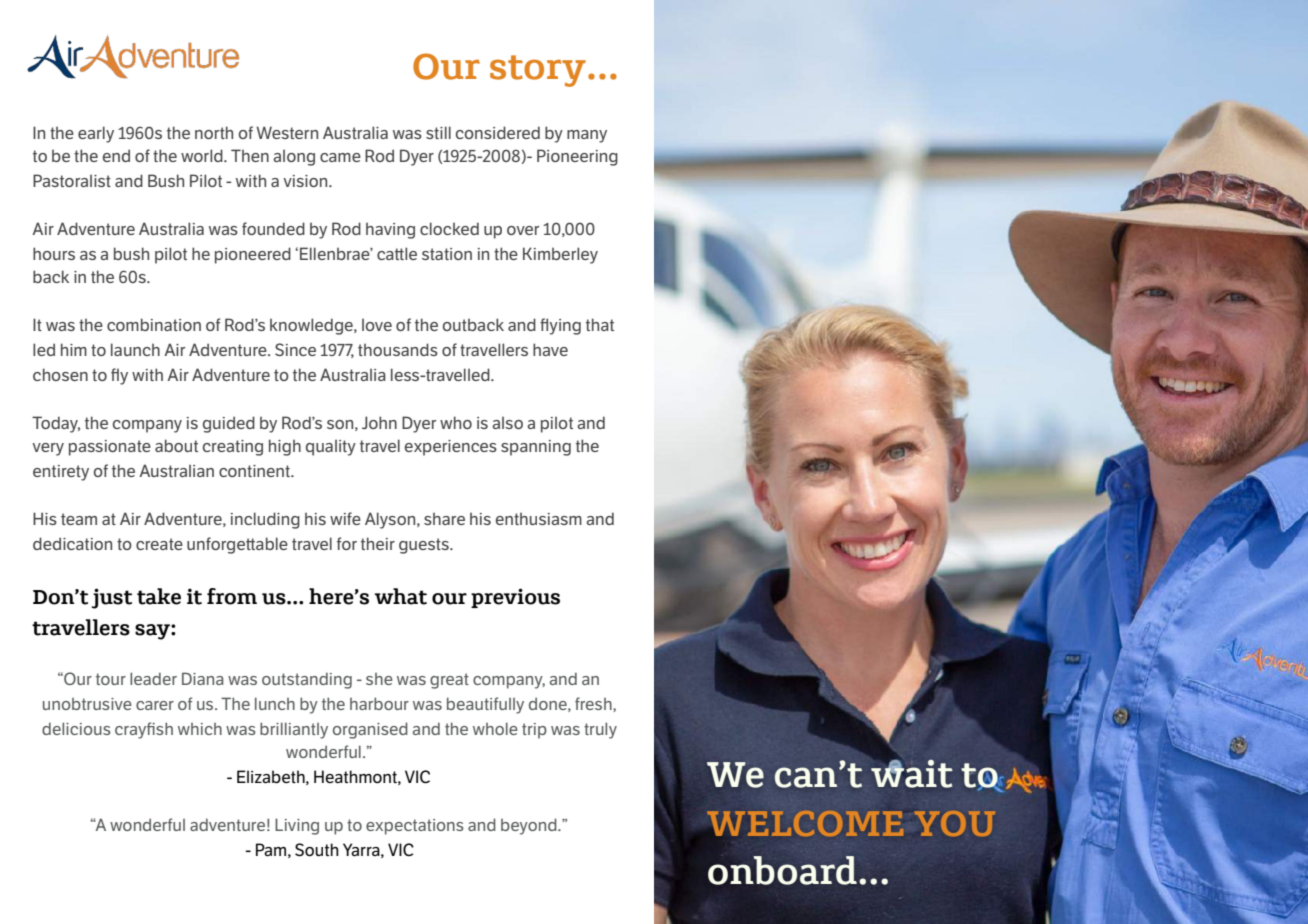 This document has width=1308, height=924. What do you see at coordinates (153, 678) in the document?
I see `leader` at bounding box center [153, 678].
